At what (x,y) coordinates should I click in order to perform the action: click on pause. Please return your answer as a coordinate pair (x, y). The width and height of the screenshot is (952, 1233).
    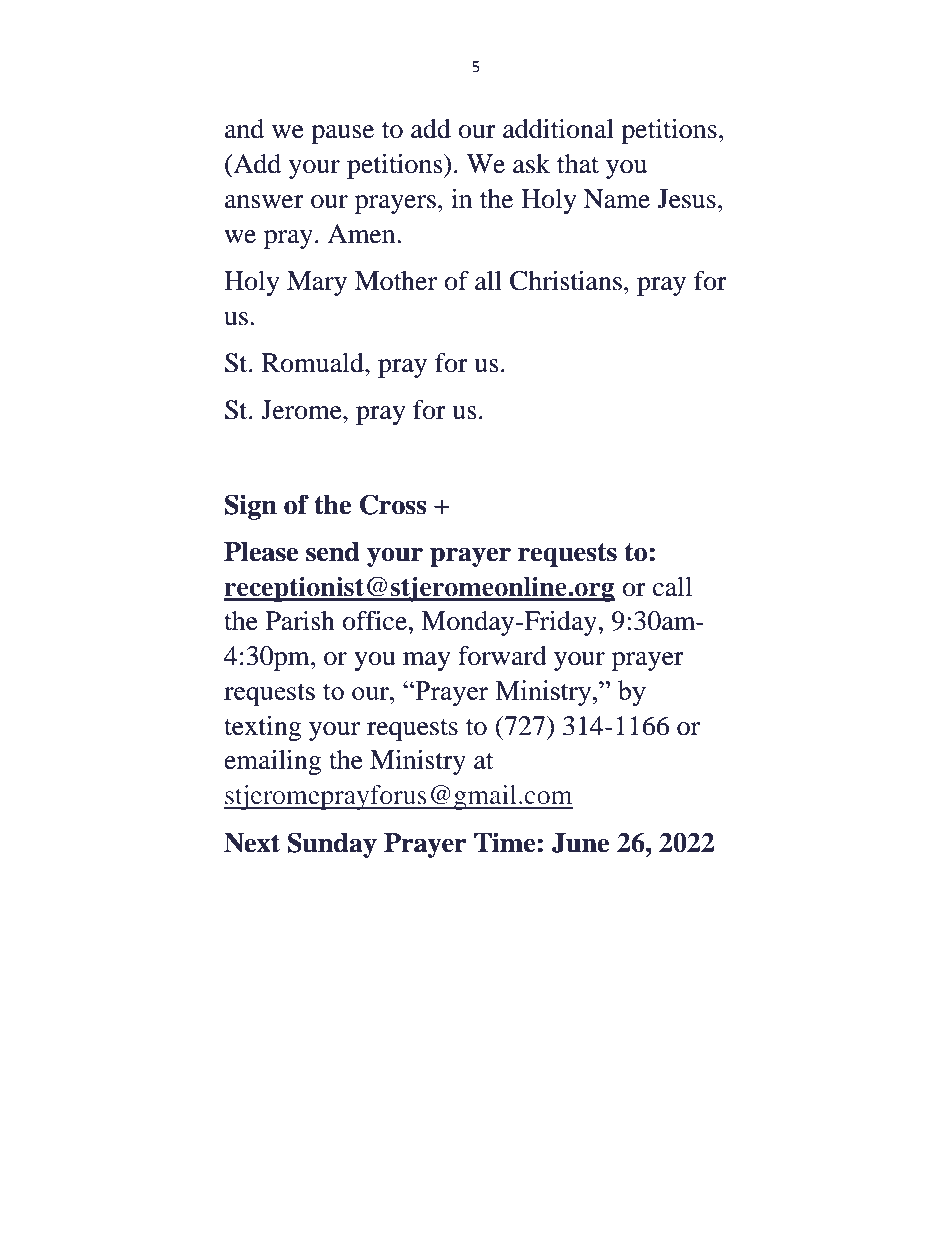
    Looking at the image, I should click on (342, 134).
